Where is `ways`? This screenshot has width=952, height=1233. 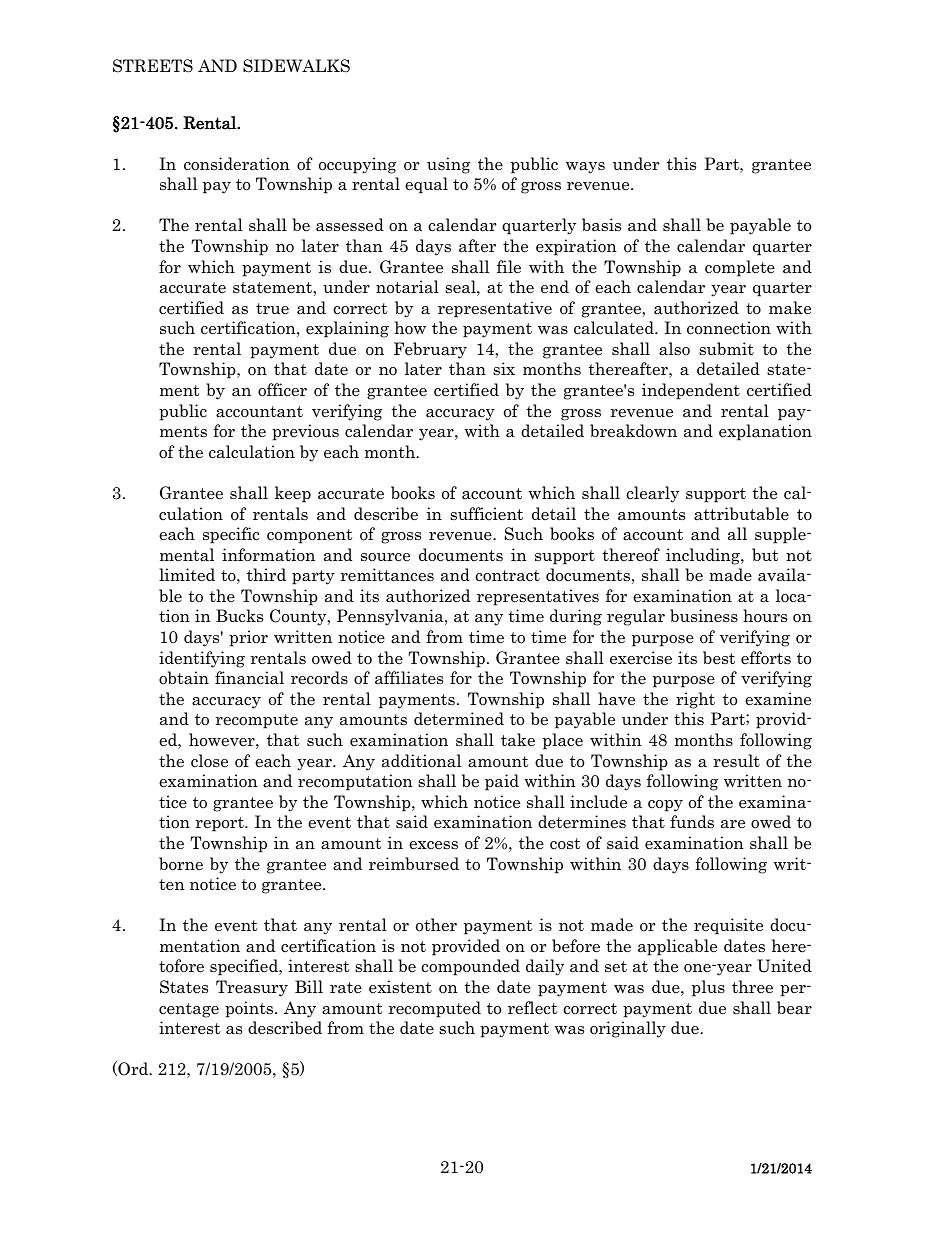
ways is located at coordinates (585, 168).
